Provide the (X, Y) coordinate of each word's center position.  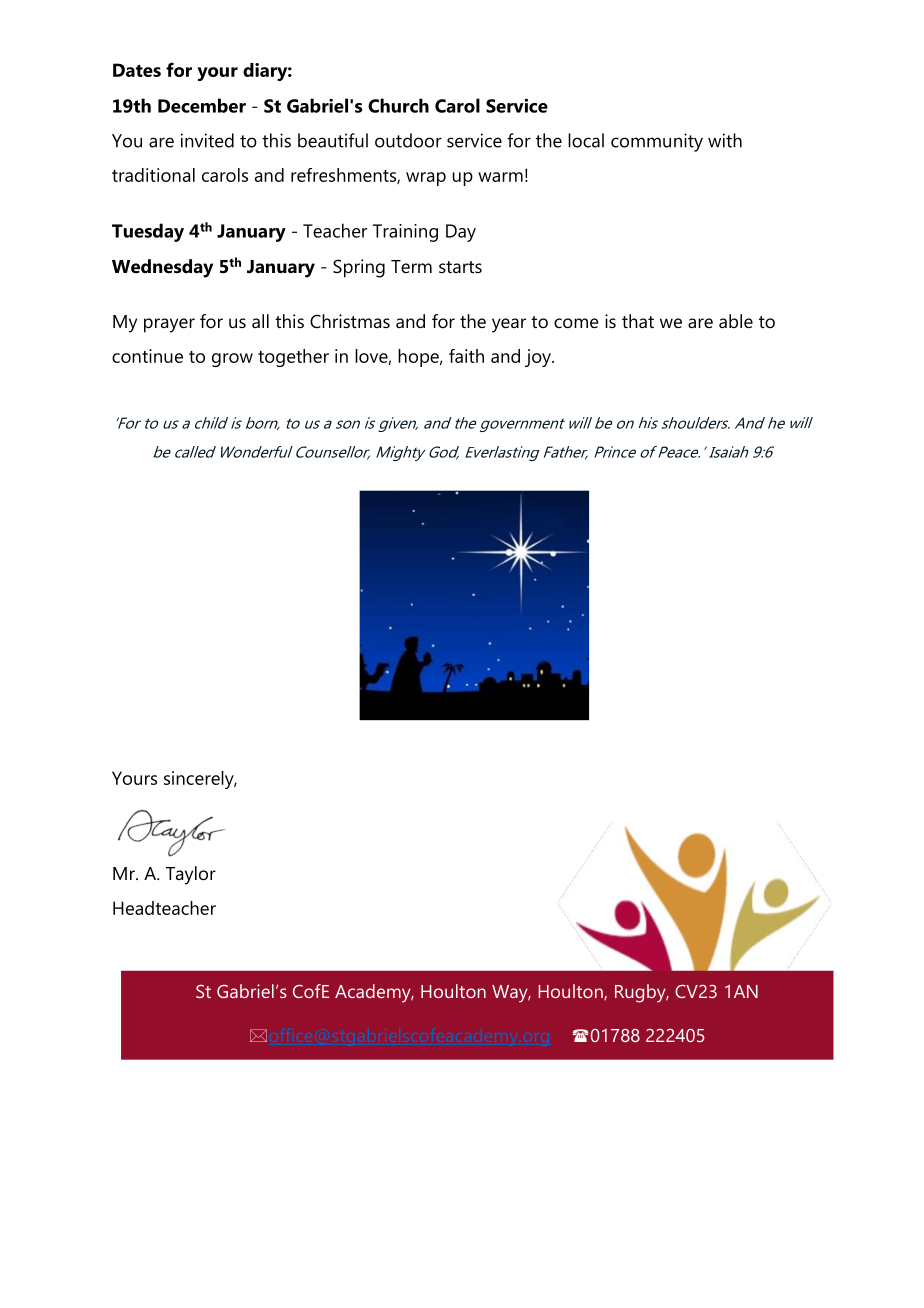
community (657, 142)
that (638, 321)
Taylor (191, 875)
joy (539, 358)
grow (232, 360)
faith (466, 356)
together (293, 358)
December (202, 105)
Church (398, 105)
